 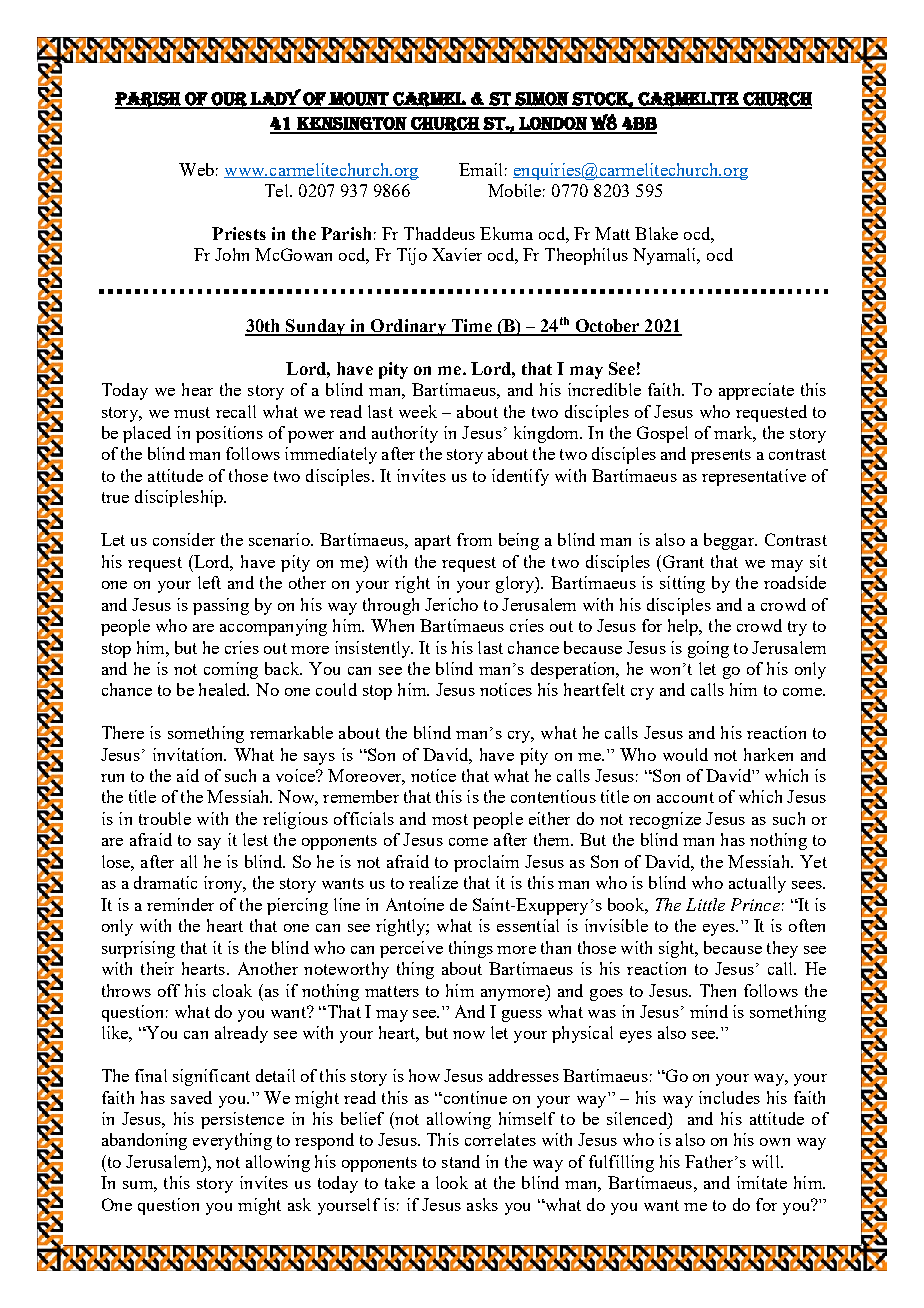 What do you see at coordinates (189, 754) in the screenshot?
I see `invitation` at bounding box center [189, 754].
